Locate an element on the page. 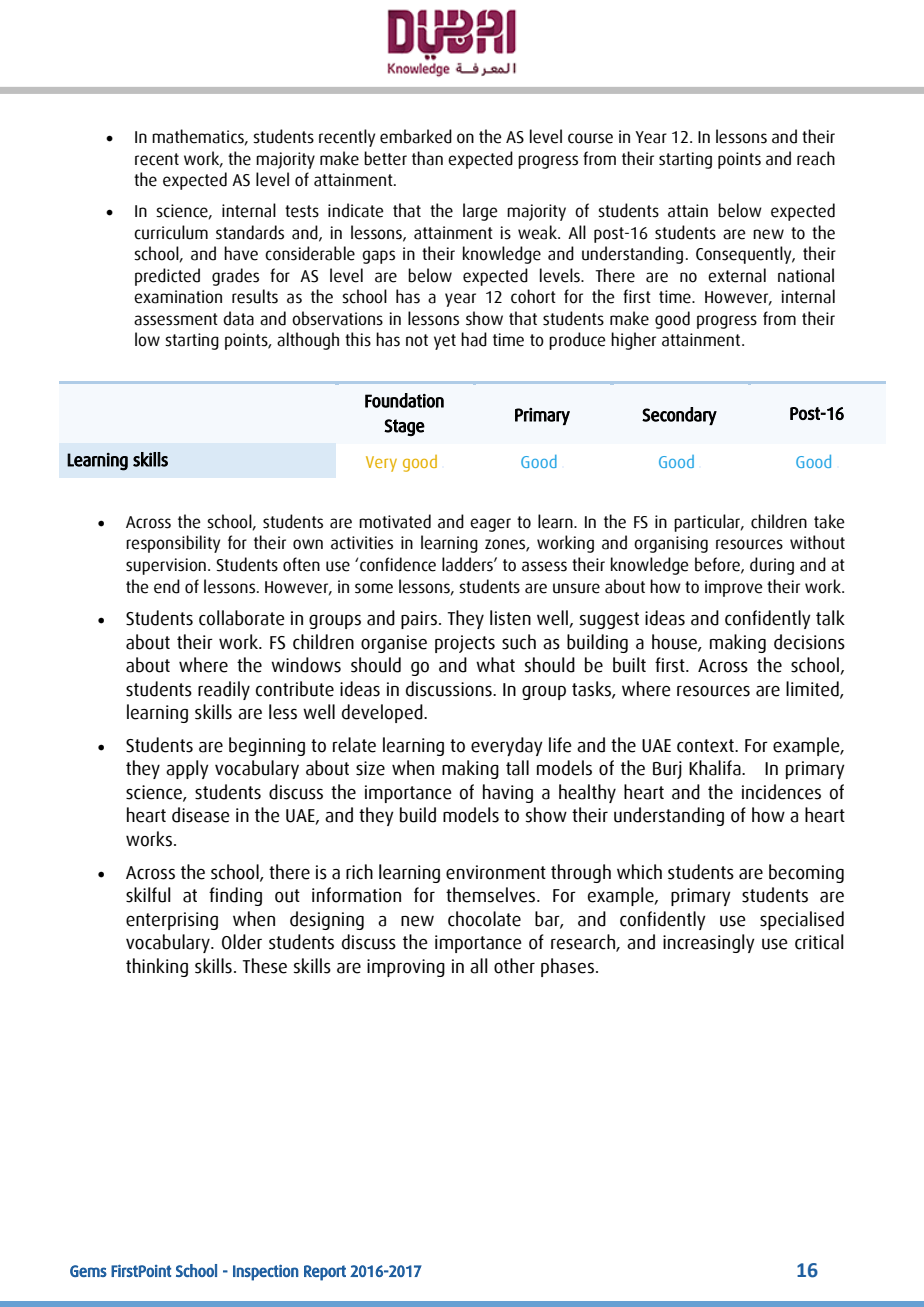 The height and width of the document is (1307, 924). skilful is located at coordinates (148, 895).
